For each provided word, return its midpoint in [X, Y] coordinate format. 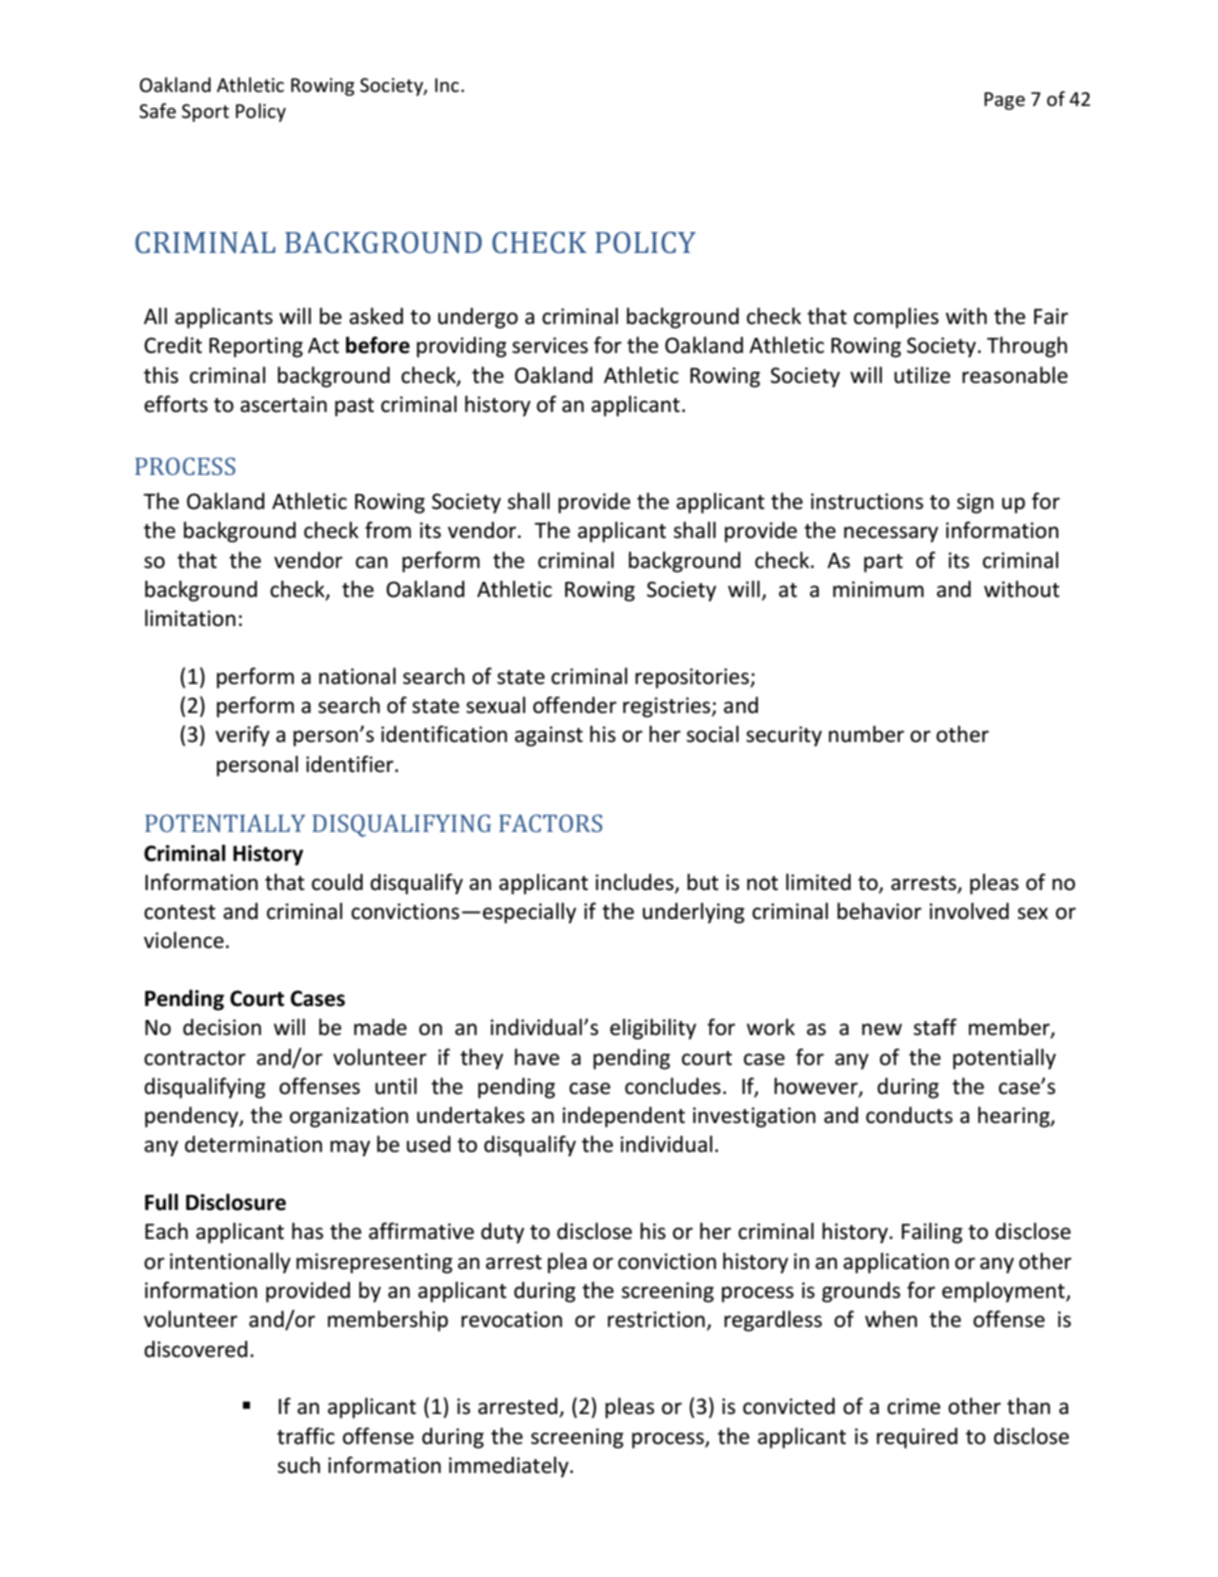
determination [253, 1144]
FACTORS [550, 823]
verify [242, 736]
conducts [909, 1115]
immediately [510, 1467]
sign [975, 503]
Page [1004, 101]
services [550, 345]
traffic [306, 1436]
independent [623, 1117]
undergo [478, 318]
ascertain [283, 404]
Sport [205, 113]
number [866, 734]
